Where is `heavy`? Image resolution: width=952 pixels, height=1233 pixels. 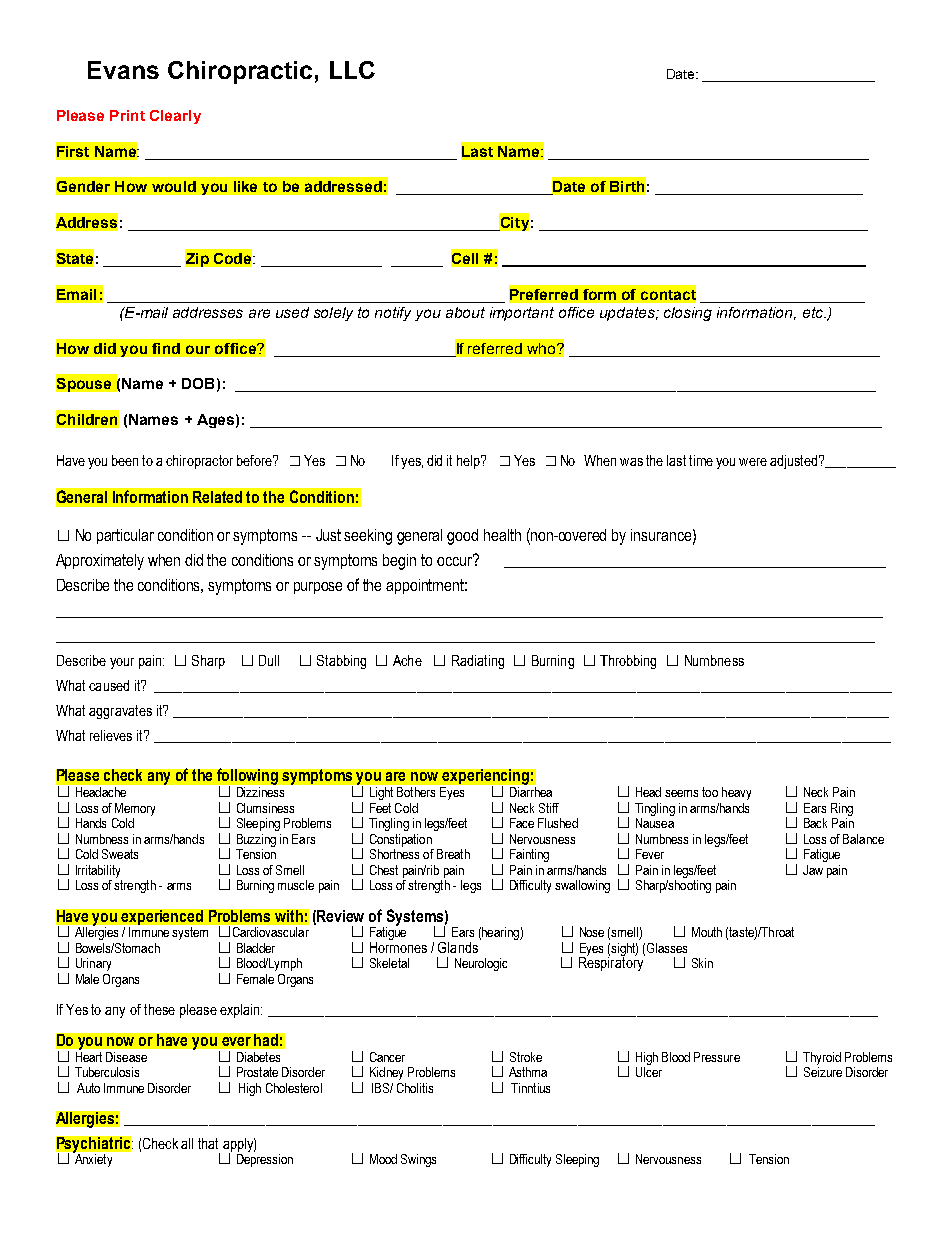
heavy is located at coordinates (736, 793).
